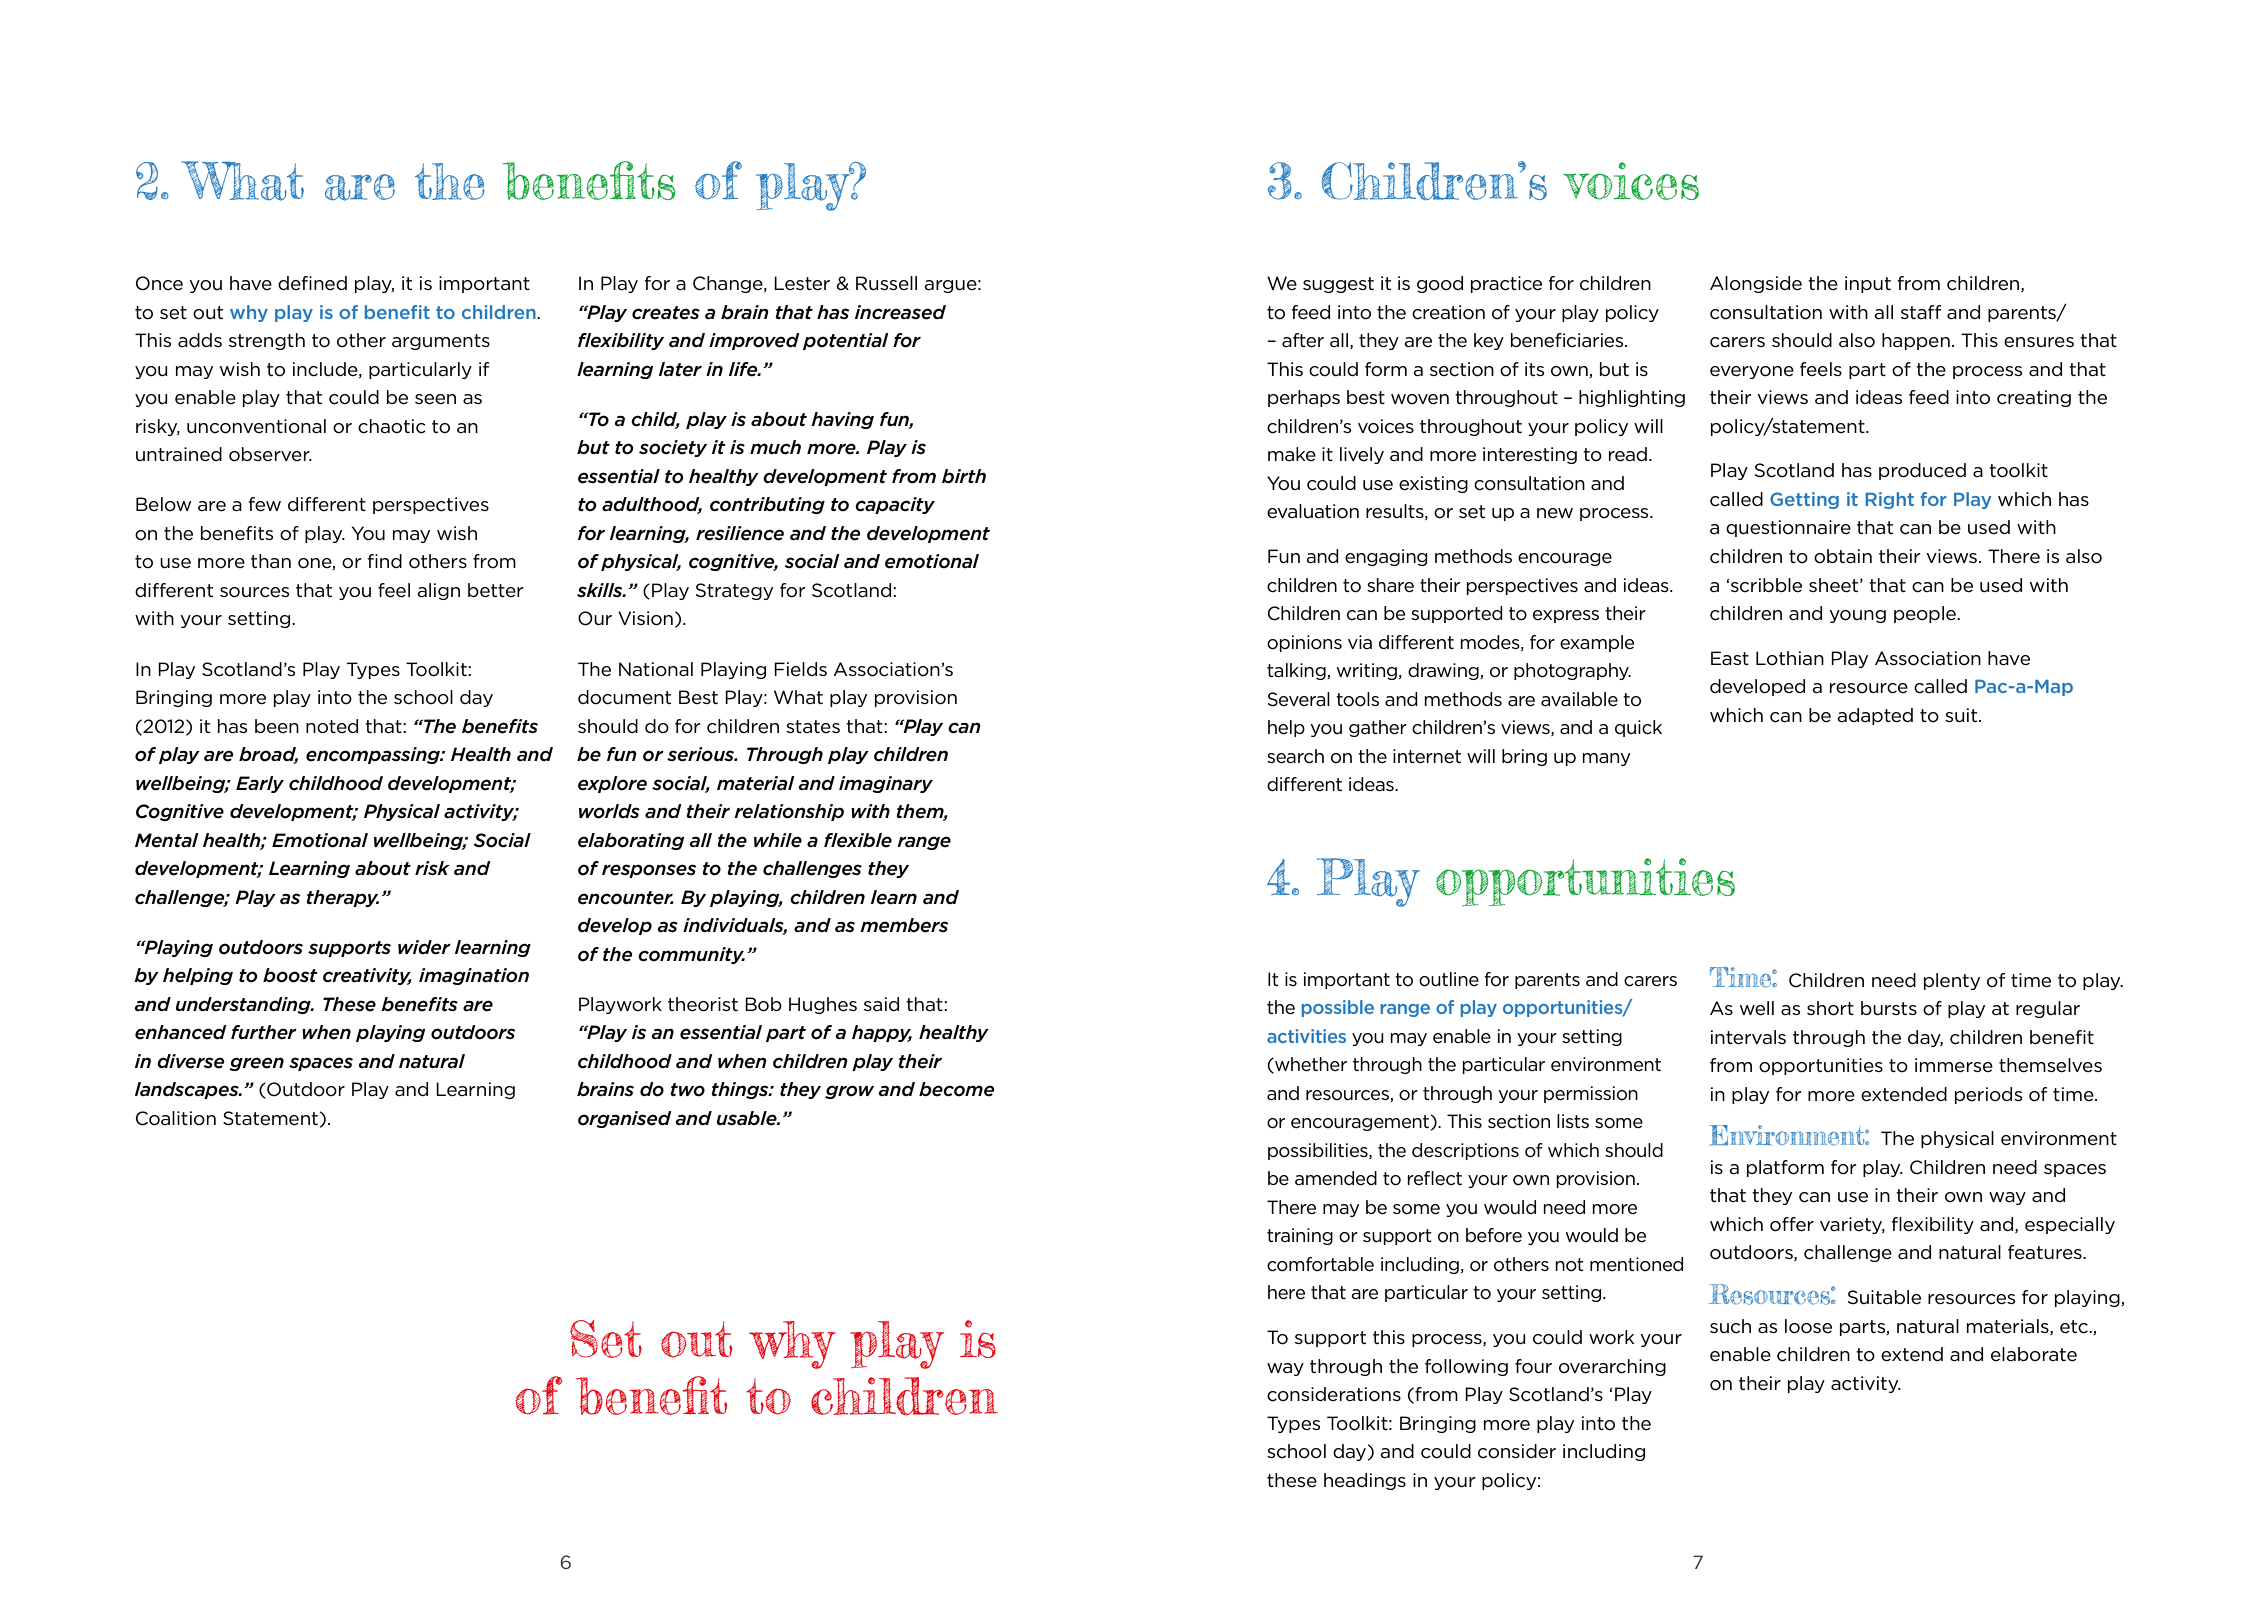  What do you see at coordinates (332, 726) in the image?
I see `noted` at bounding box center [332, 726].
